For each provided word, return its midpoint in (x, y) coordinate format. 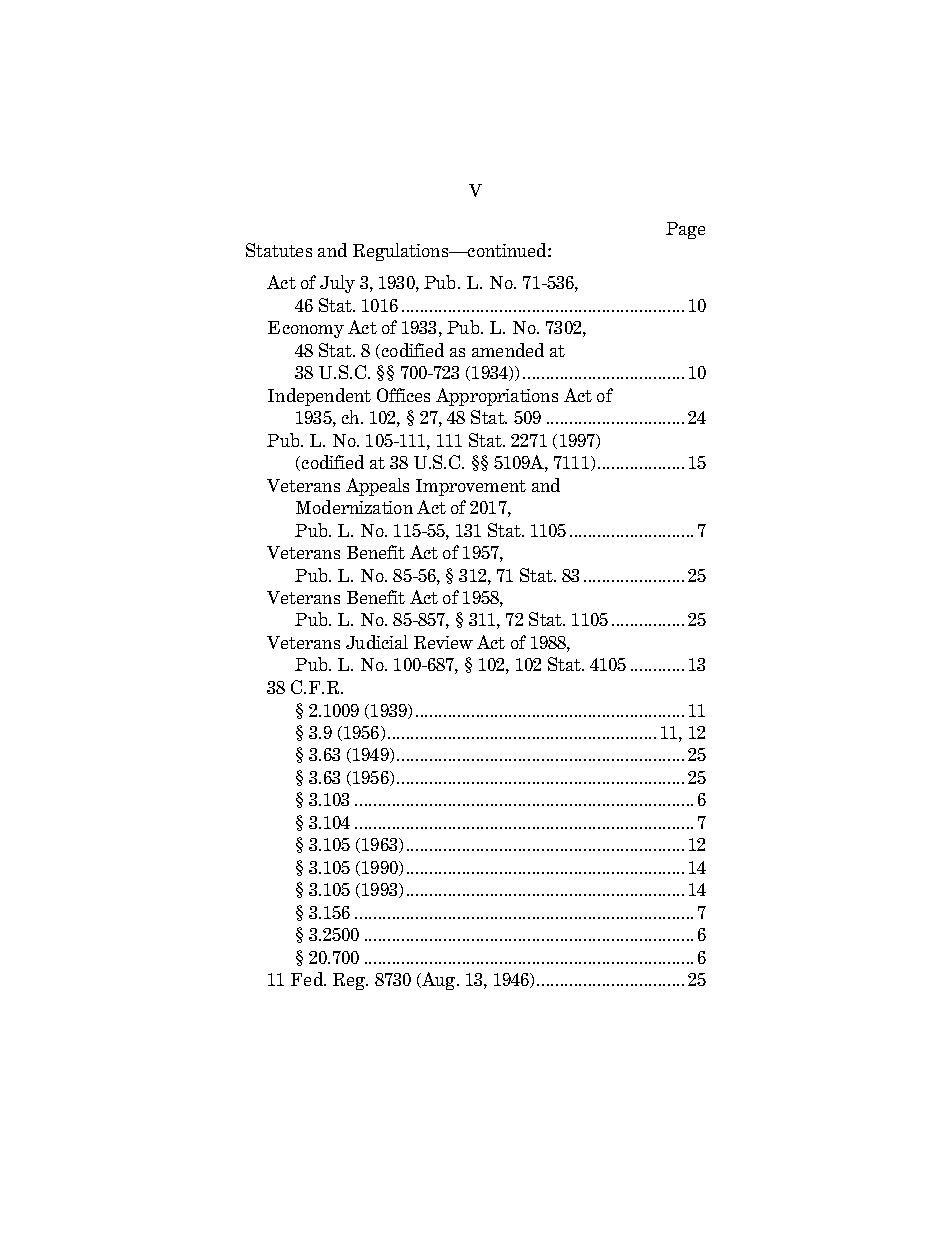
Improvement (471, 487)
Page (685, 230)
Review (443, 642)
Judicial (377, 642)
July (337, 284)
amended (508, 350)
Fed (308, 979)
